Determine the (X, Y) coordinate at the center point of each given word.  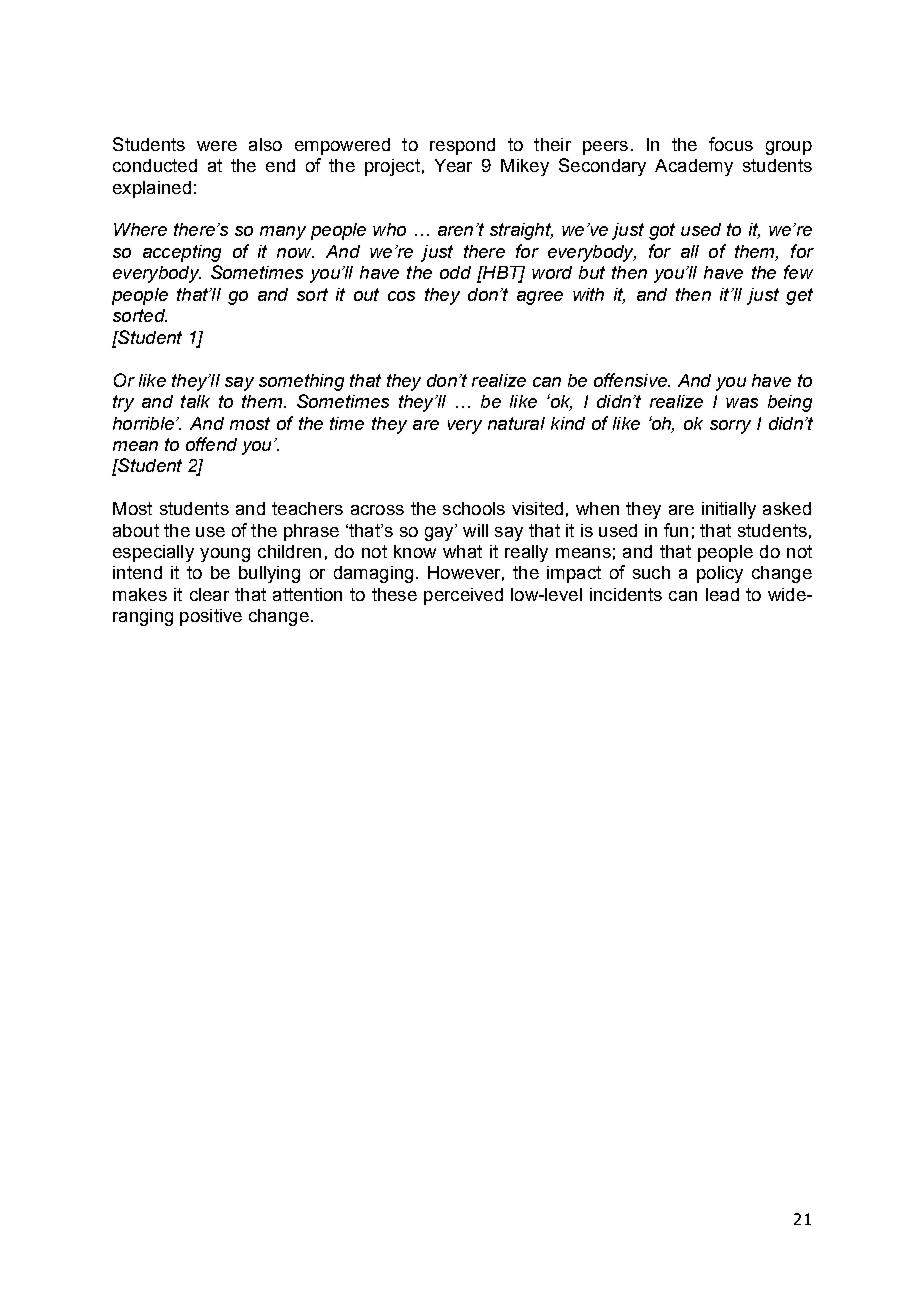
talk (195, 401)
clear (209, 594)
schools (474, 508)
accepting (182, 253)
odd (455, 272)
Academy (694, 167)
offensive (631, 380)
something (301, 382)
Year (453, 165)
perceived (463, 596)
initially (729, 510)
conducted (155, 165)
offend (211, 444)
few (798, 272)
